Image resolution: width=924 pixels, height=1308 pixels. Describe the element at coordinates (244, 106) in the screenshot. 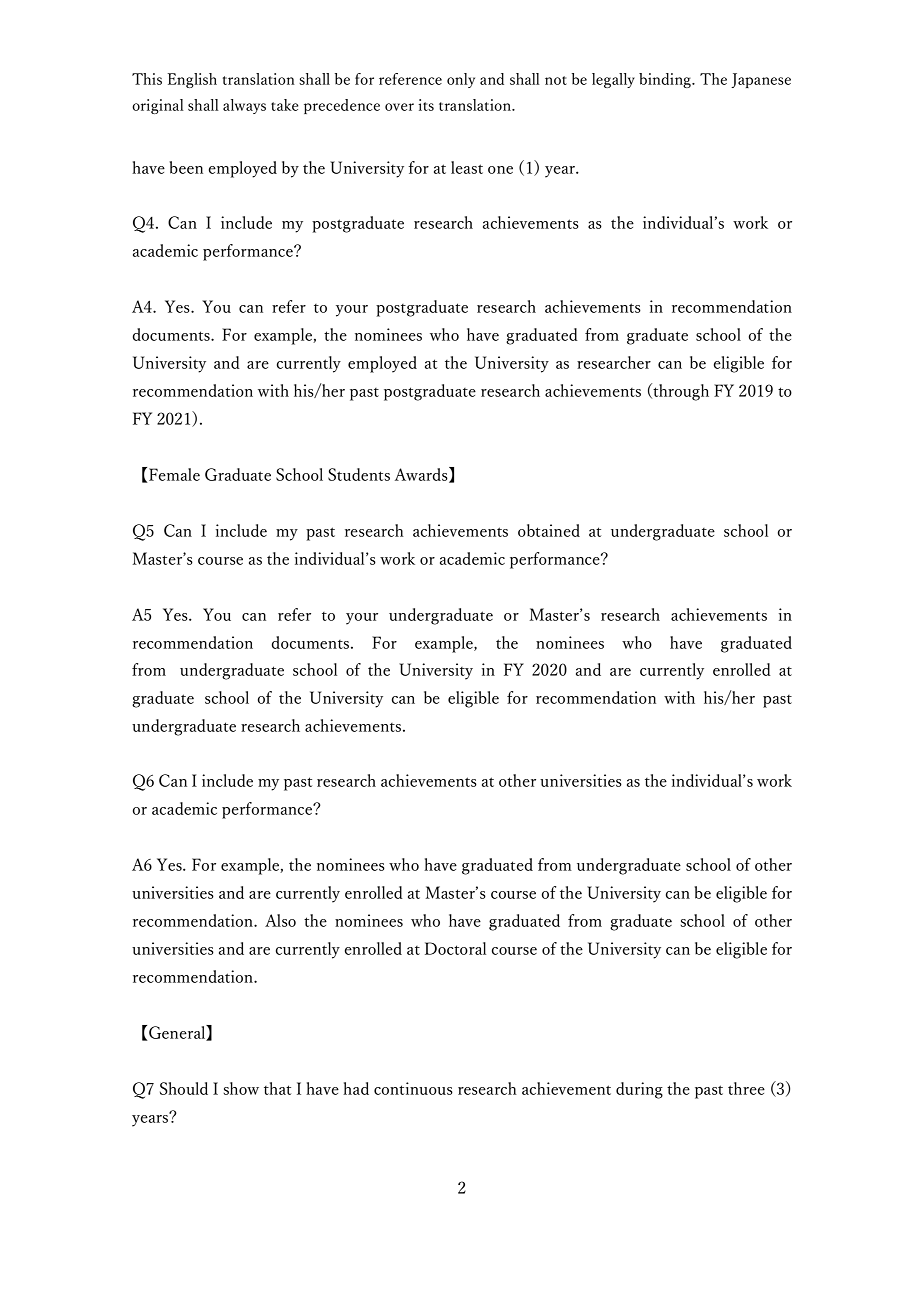

I see `always` at that location.
